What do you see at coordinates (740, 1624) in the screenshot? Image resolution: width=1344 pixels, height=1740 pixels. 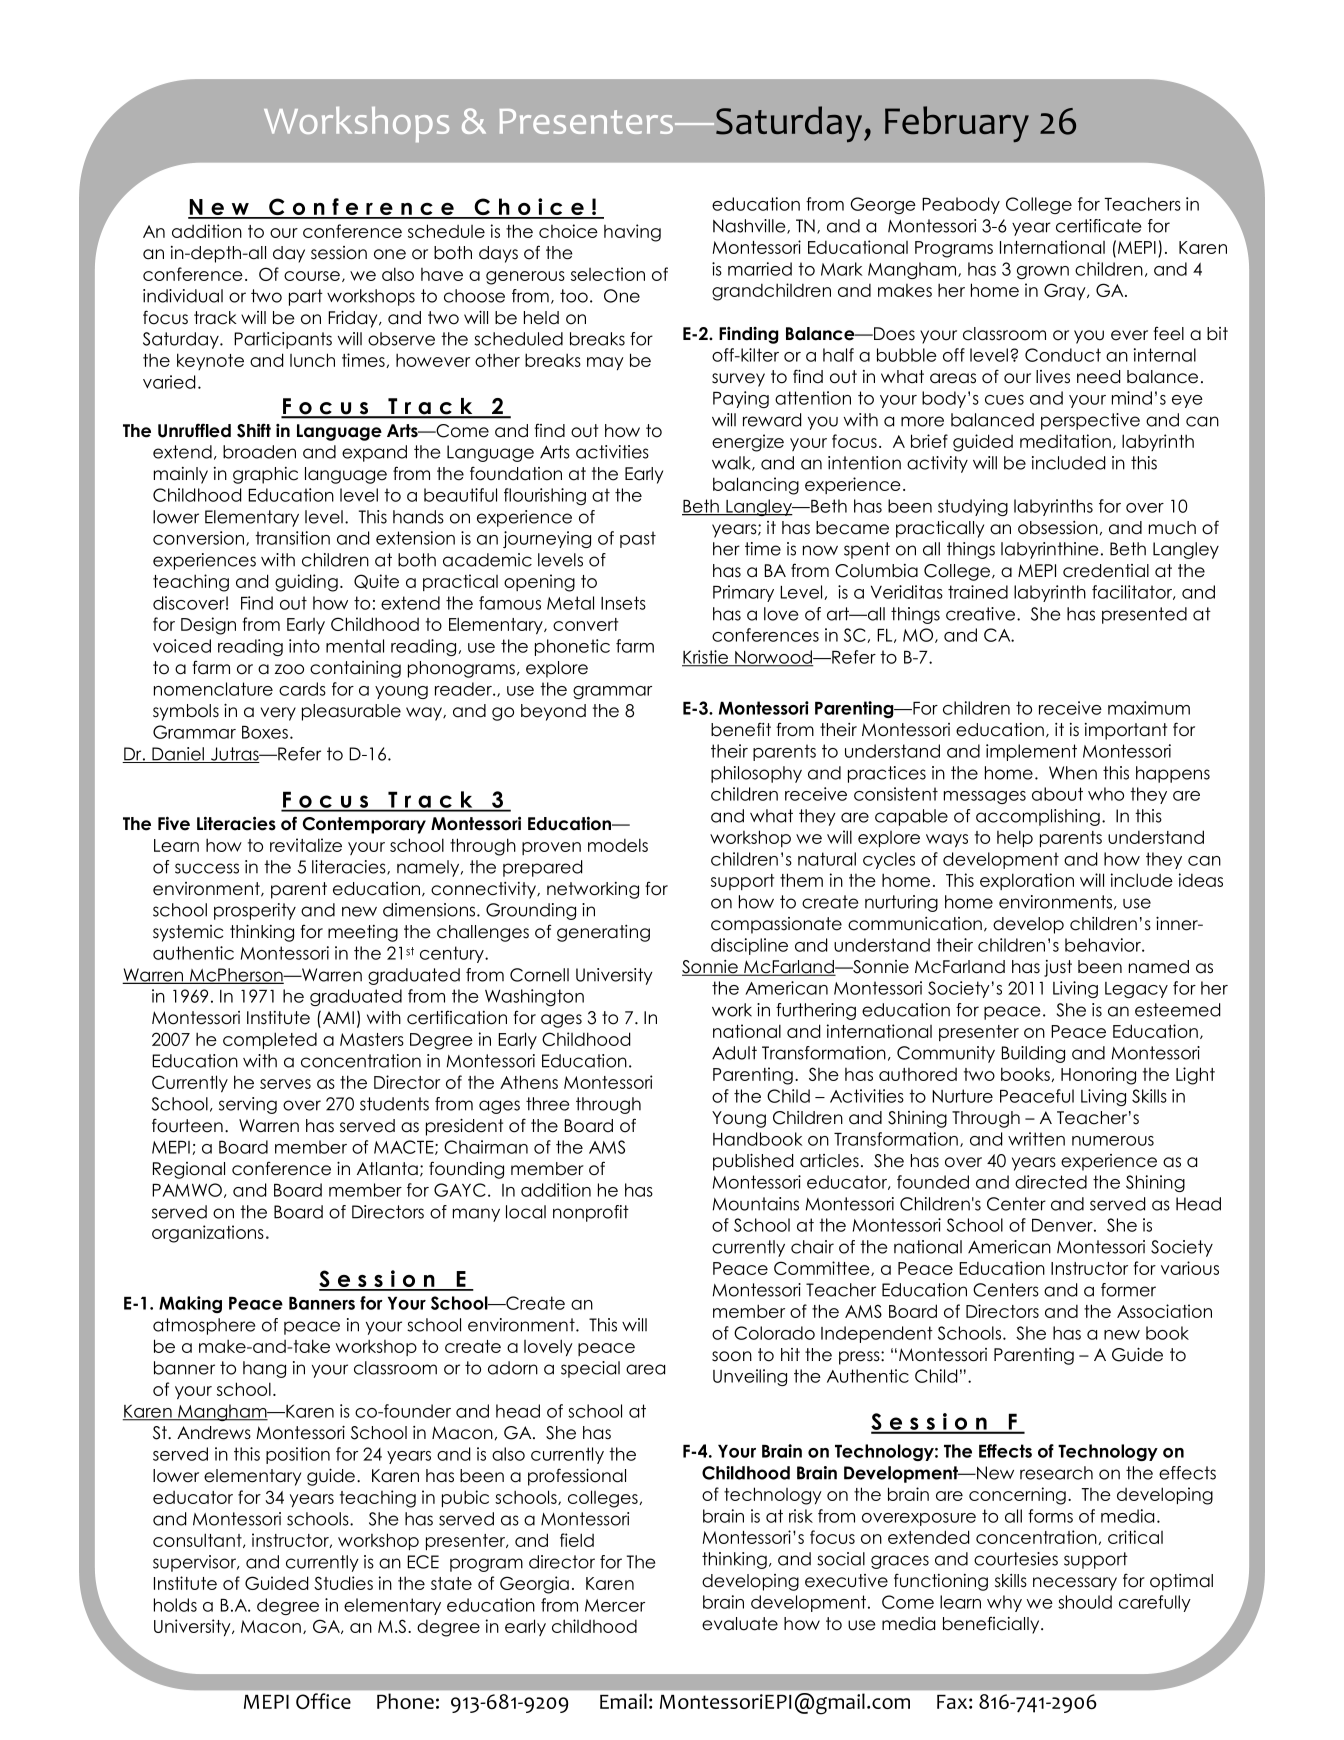 I see `evaluate` at bounding box center [740, 1624].
